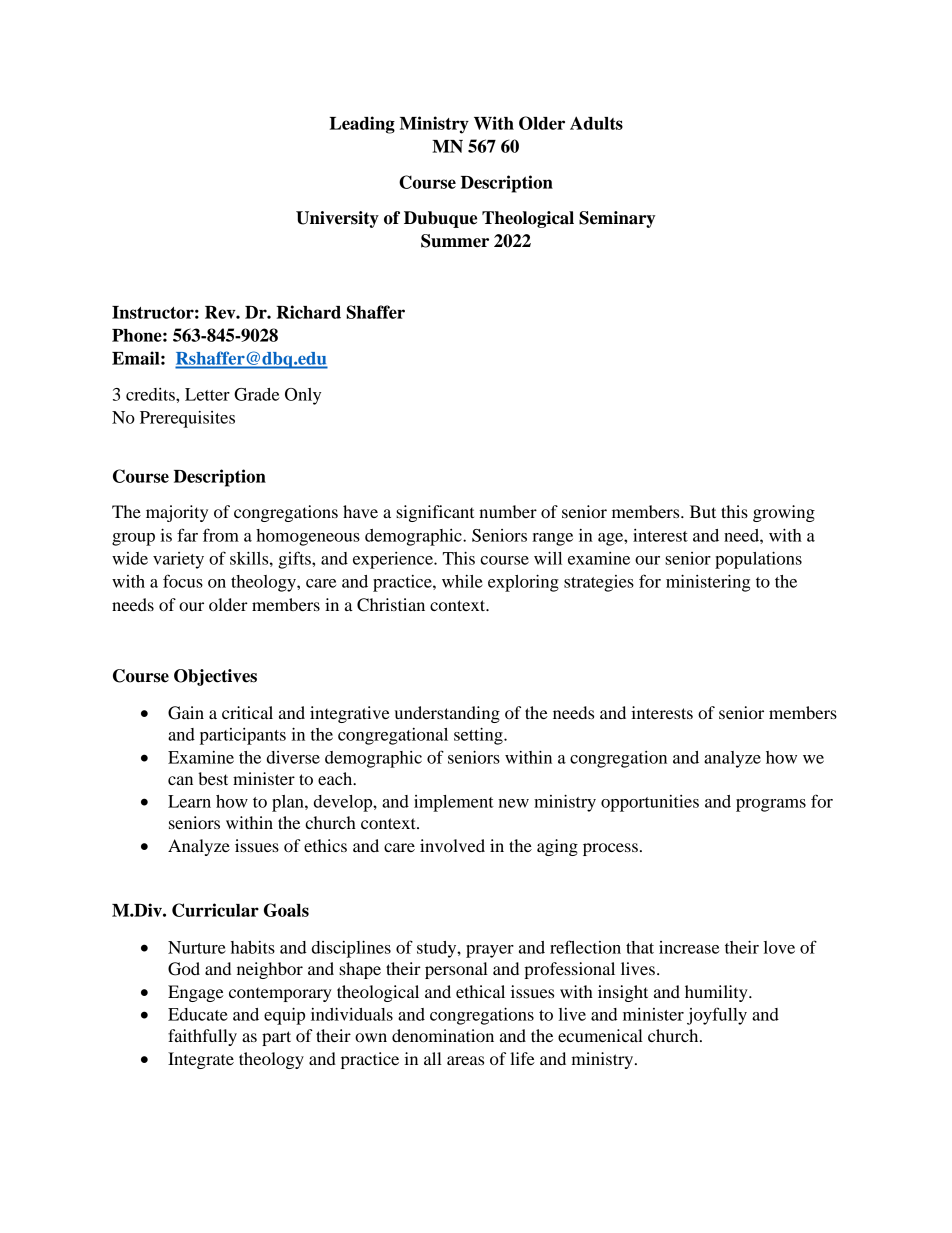 The height and width of the screenshot is (1233, 952). I want to click on populations, so click(758, 560).
